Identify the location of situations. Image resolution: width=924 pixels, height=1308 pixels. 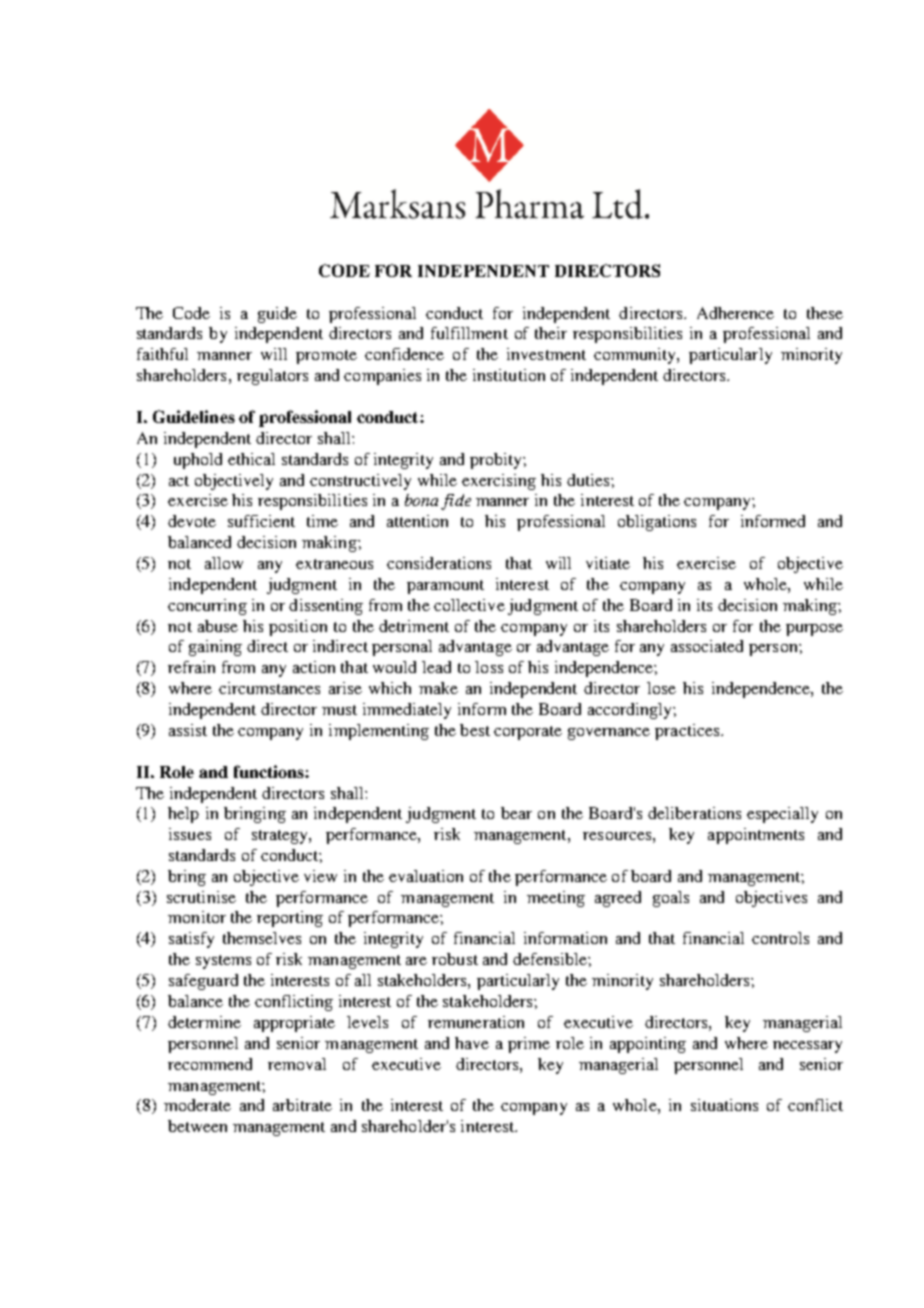
(724, 1105).
